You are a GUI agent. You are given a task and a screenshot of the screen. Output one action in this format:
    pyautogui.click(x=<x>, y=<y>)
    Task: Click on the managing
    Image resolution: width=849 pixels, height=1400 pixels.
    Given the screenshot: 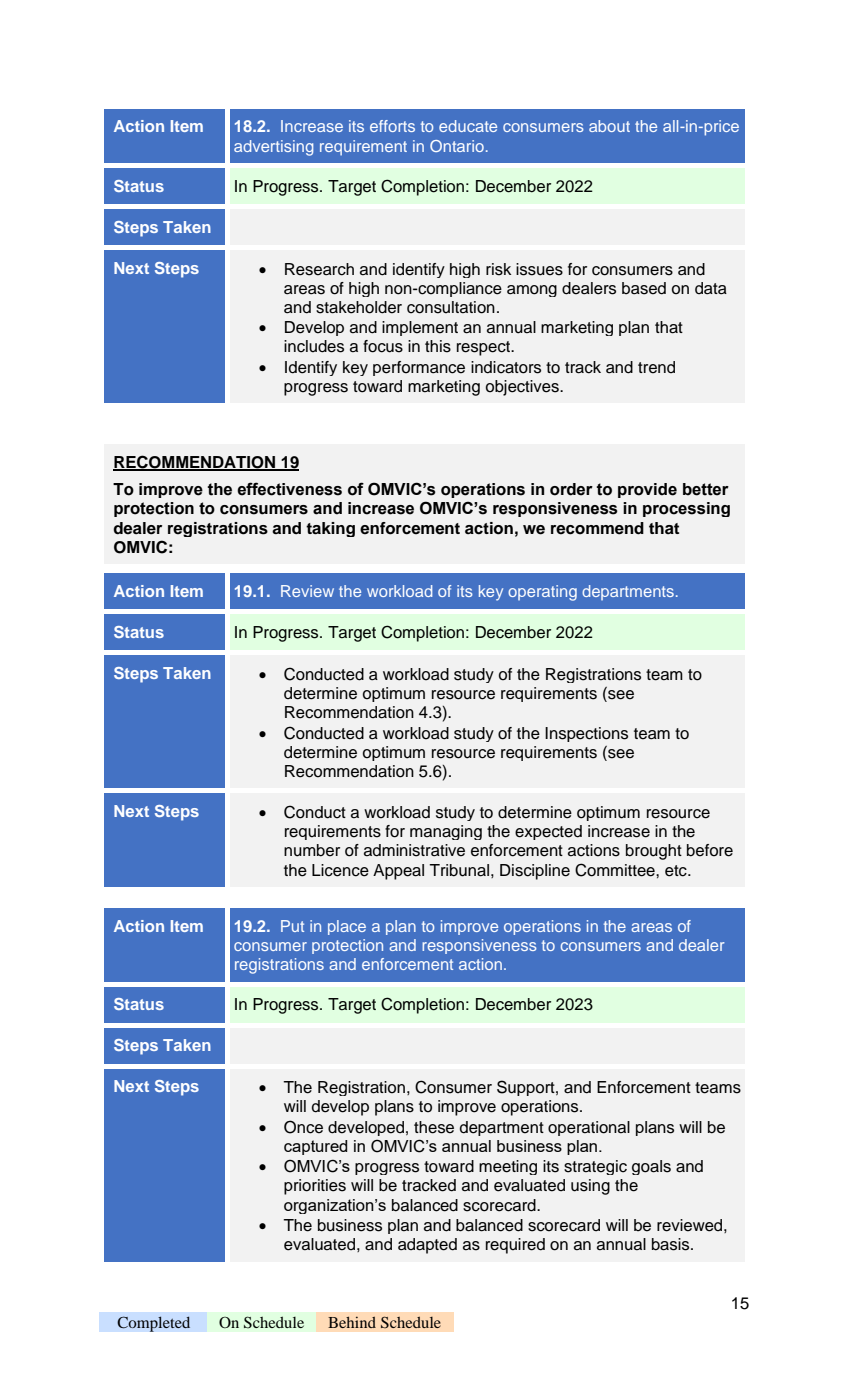 What is the action you would take?
    pyautogui.click(x=446, y=832)
